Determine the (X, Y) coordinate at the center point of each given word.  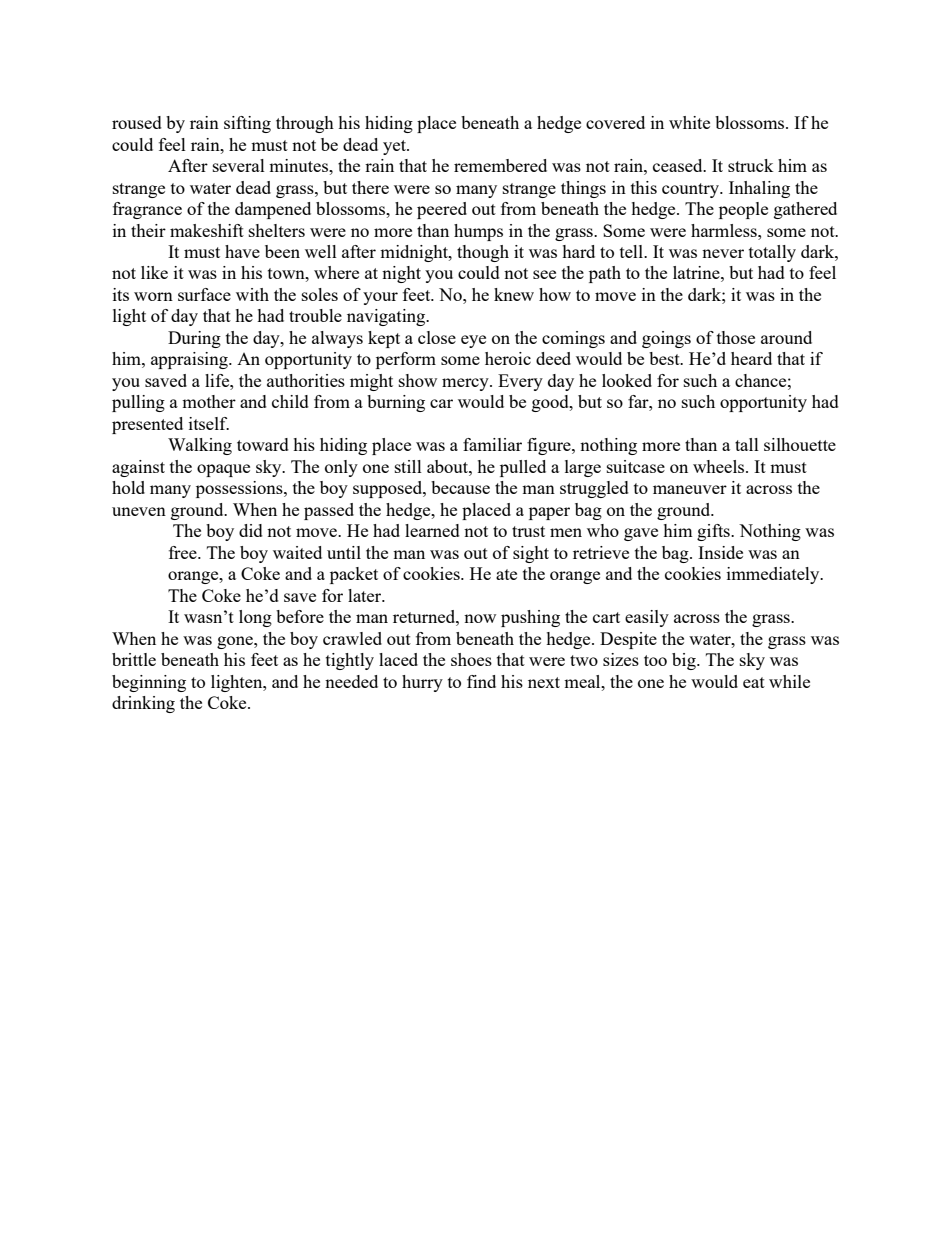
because (460, 487)
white (689, 122)
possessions (240, 489)
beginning (149, 683)
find (481, 681)
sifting (247, 124)
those (736, 337)
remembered (500, 165)
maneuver (690, 489)
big (685, 661)
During (194, 339)
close (437, 337)
